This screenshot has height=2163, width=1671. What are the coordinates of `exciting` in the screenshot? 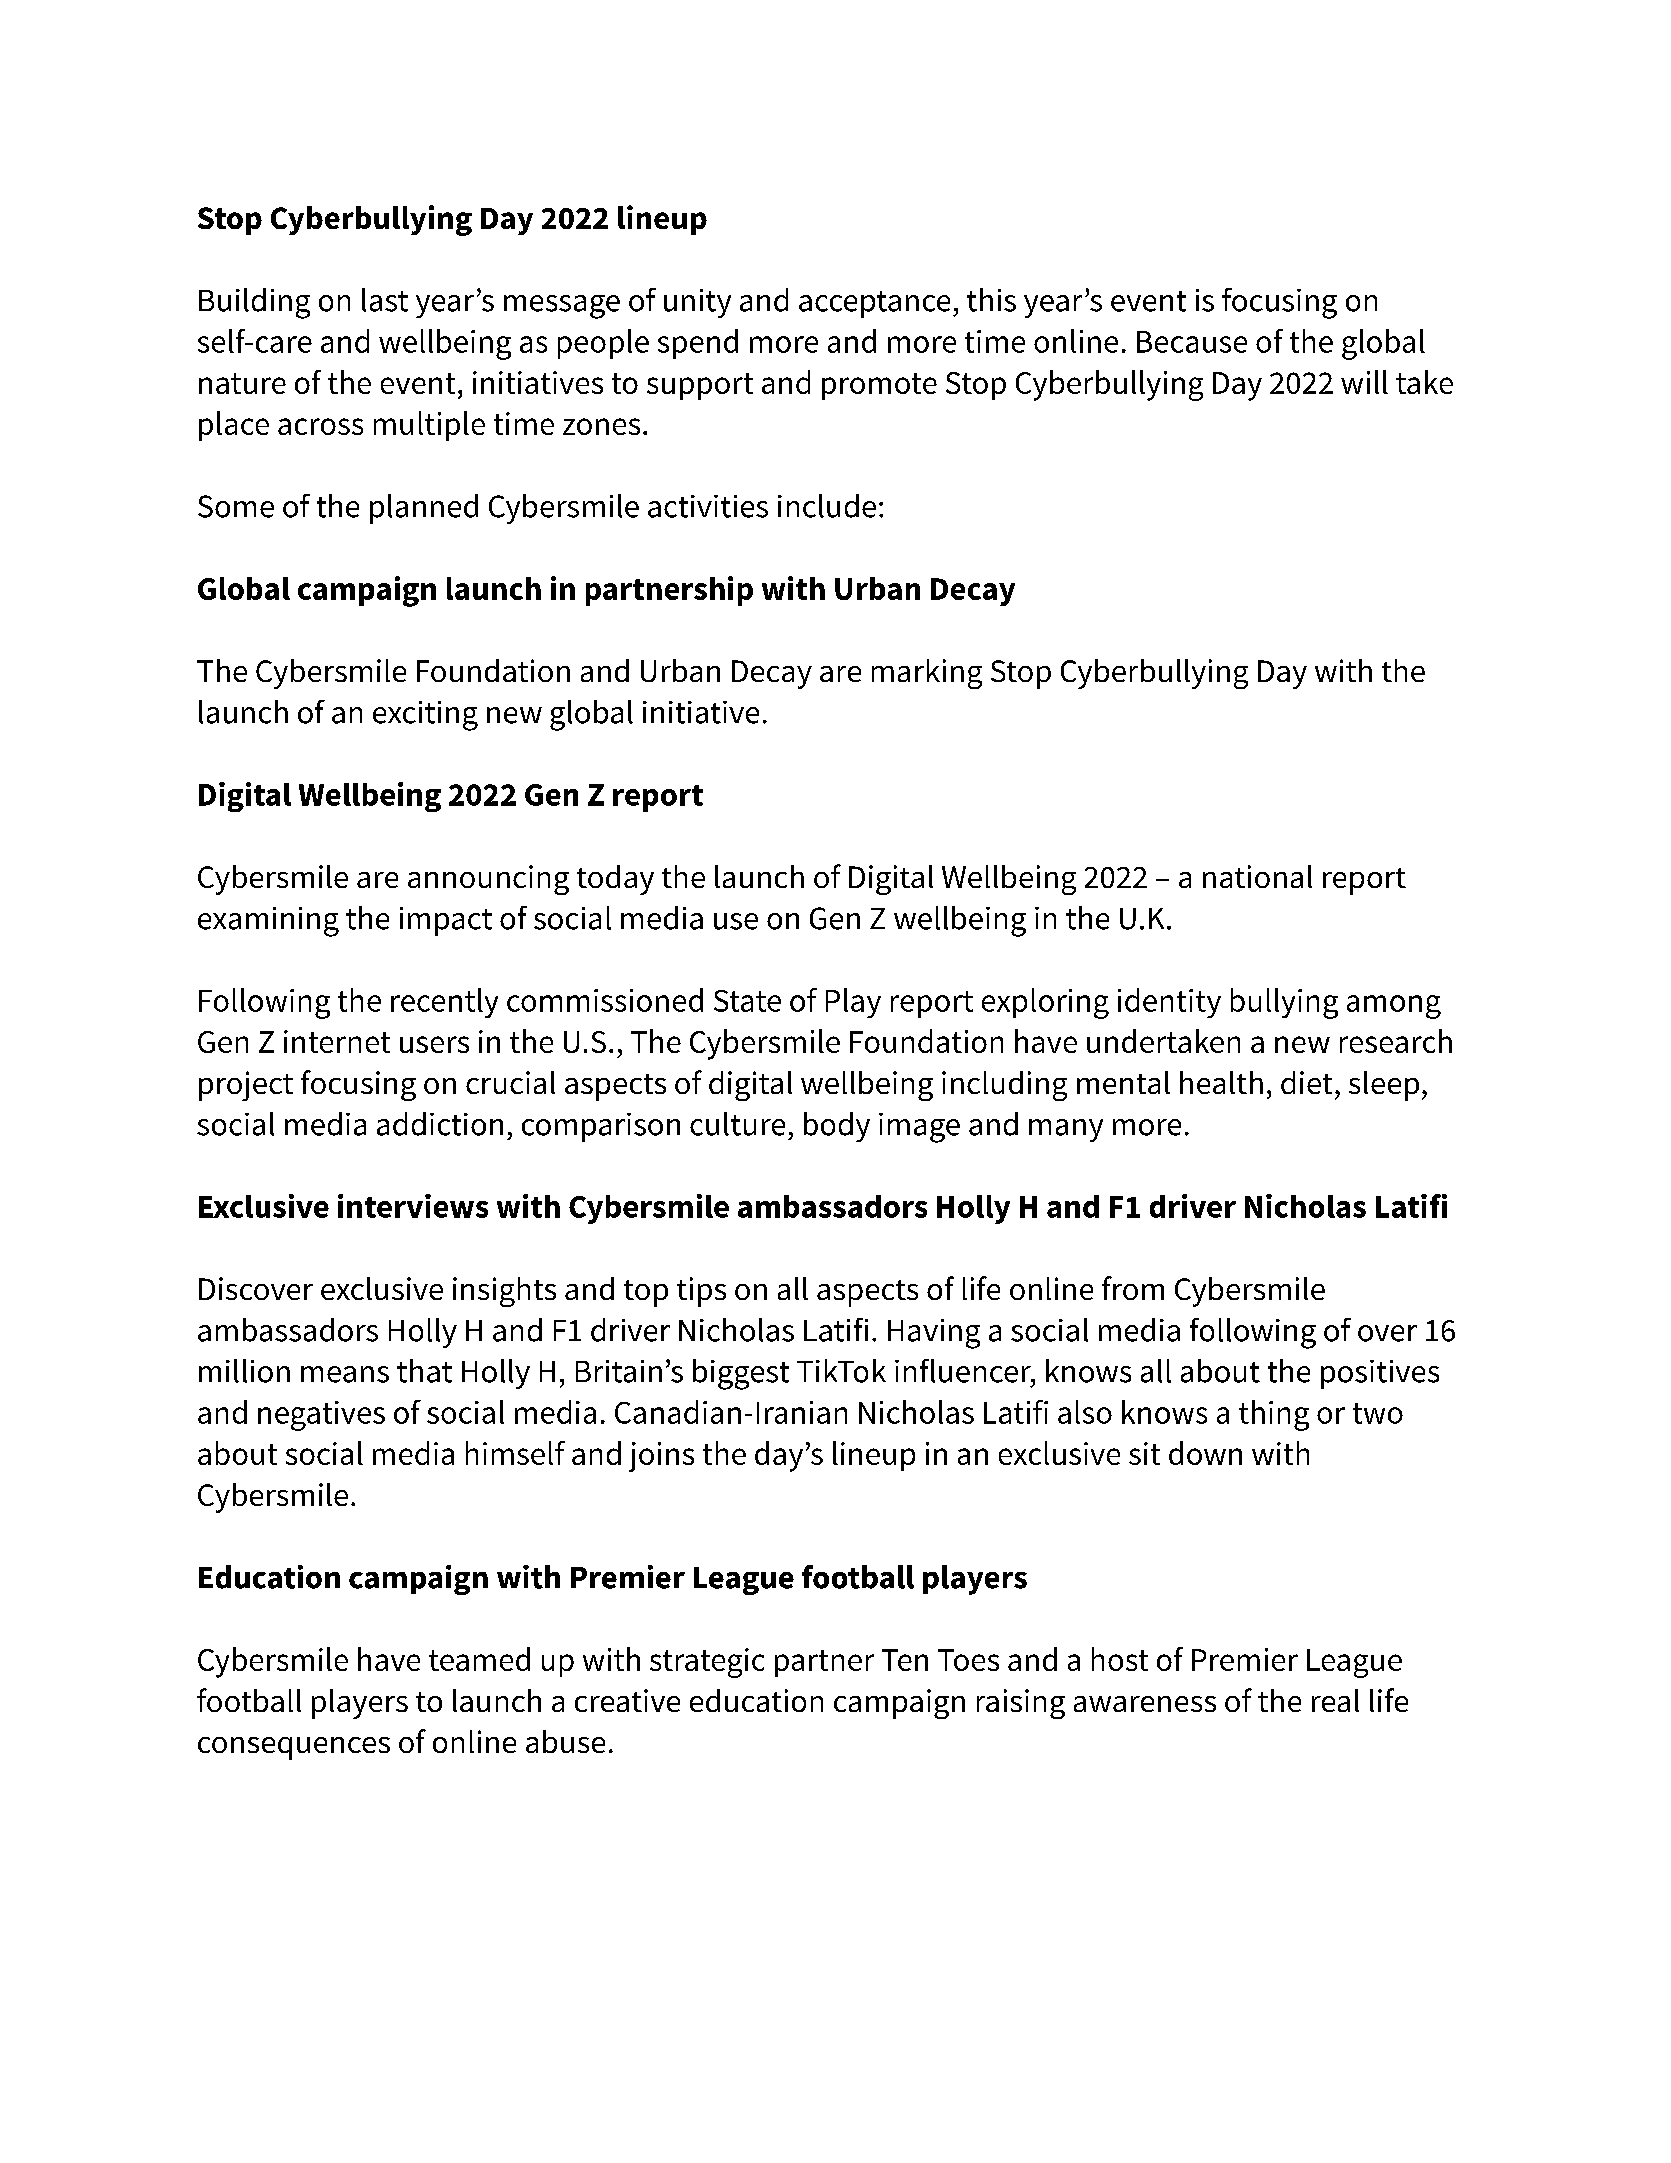 It's located at (425, 716).
